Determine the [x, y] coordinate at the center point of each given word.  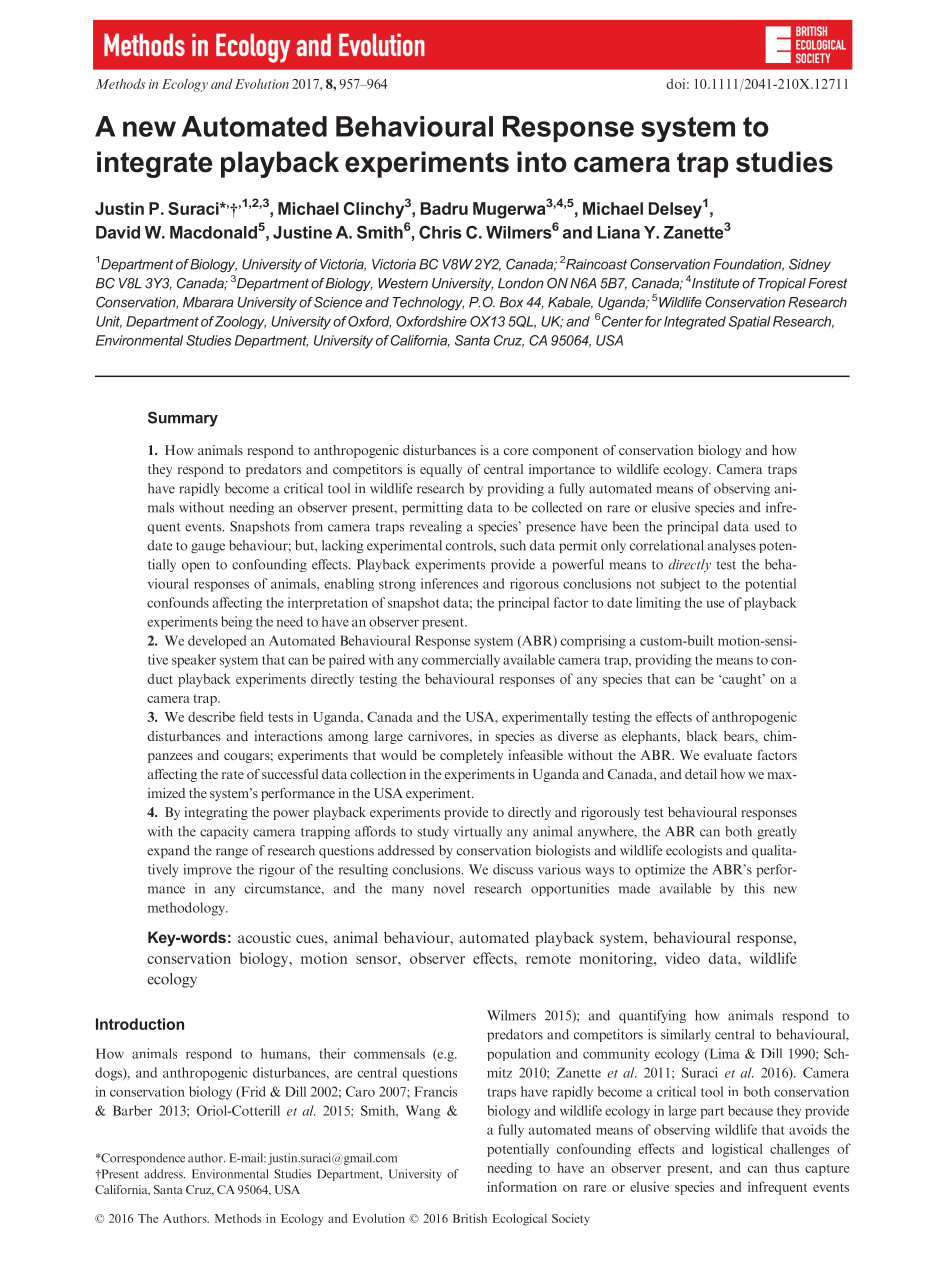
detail [701, 774]
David [118, 232]
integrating [216, 813]
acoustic [264, 937]
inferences [449, 583]
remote [548, 959]
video [682, 958]
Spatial [750, 323]
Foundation [748, 265]
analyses [732, 546]
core [516, 451]
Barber [132, 1110]
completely [471, 756]
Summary [183, 419]
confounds [178, 602]
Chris [440, 232]
